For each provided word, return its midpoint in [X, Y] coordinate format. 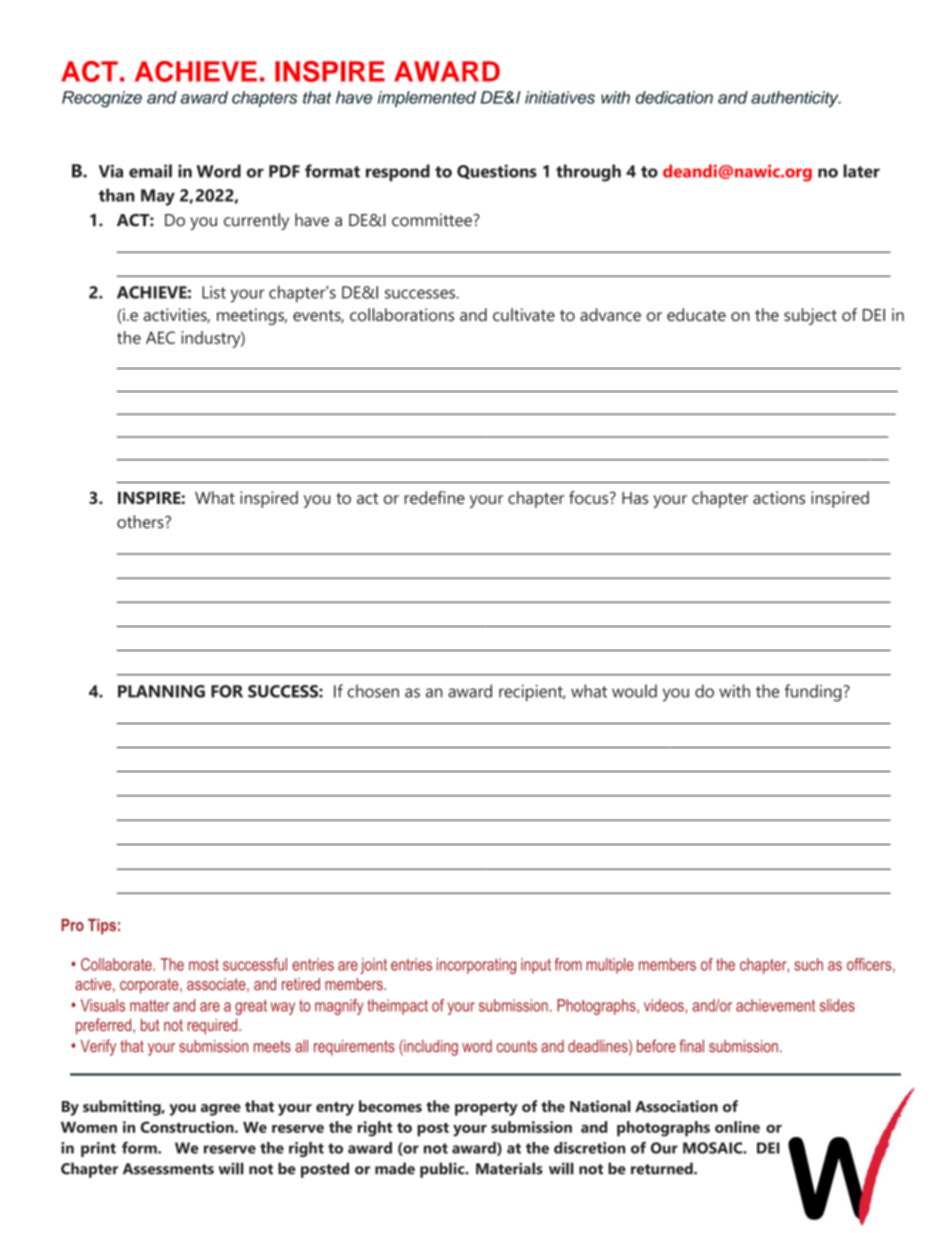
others [141, 522]
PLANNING [161, 691]
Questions [497, 171]
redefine [435, 497]
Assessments [168, 1169]
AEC [160, 337]
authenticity [796, 99]
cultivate [524, 314]
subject [810, 316]
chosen [373, 691]
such [808, 964]
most [204, 965]
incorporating [476, 966]
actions [779, 497]
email [150, 171]
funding [814, 693]
